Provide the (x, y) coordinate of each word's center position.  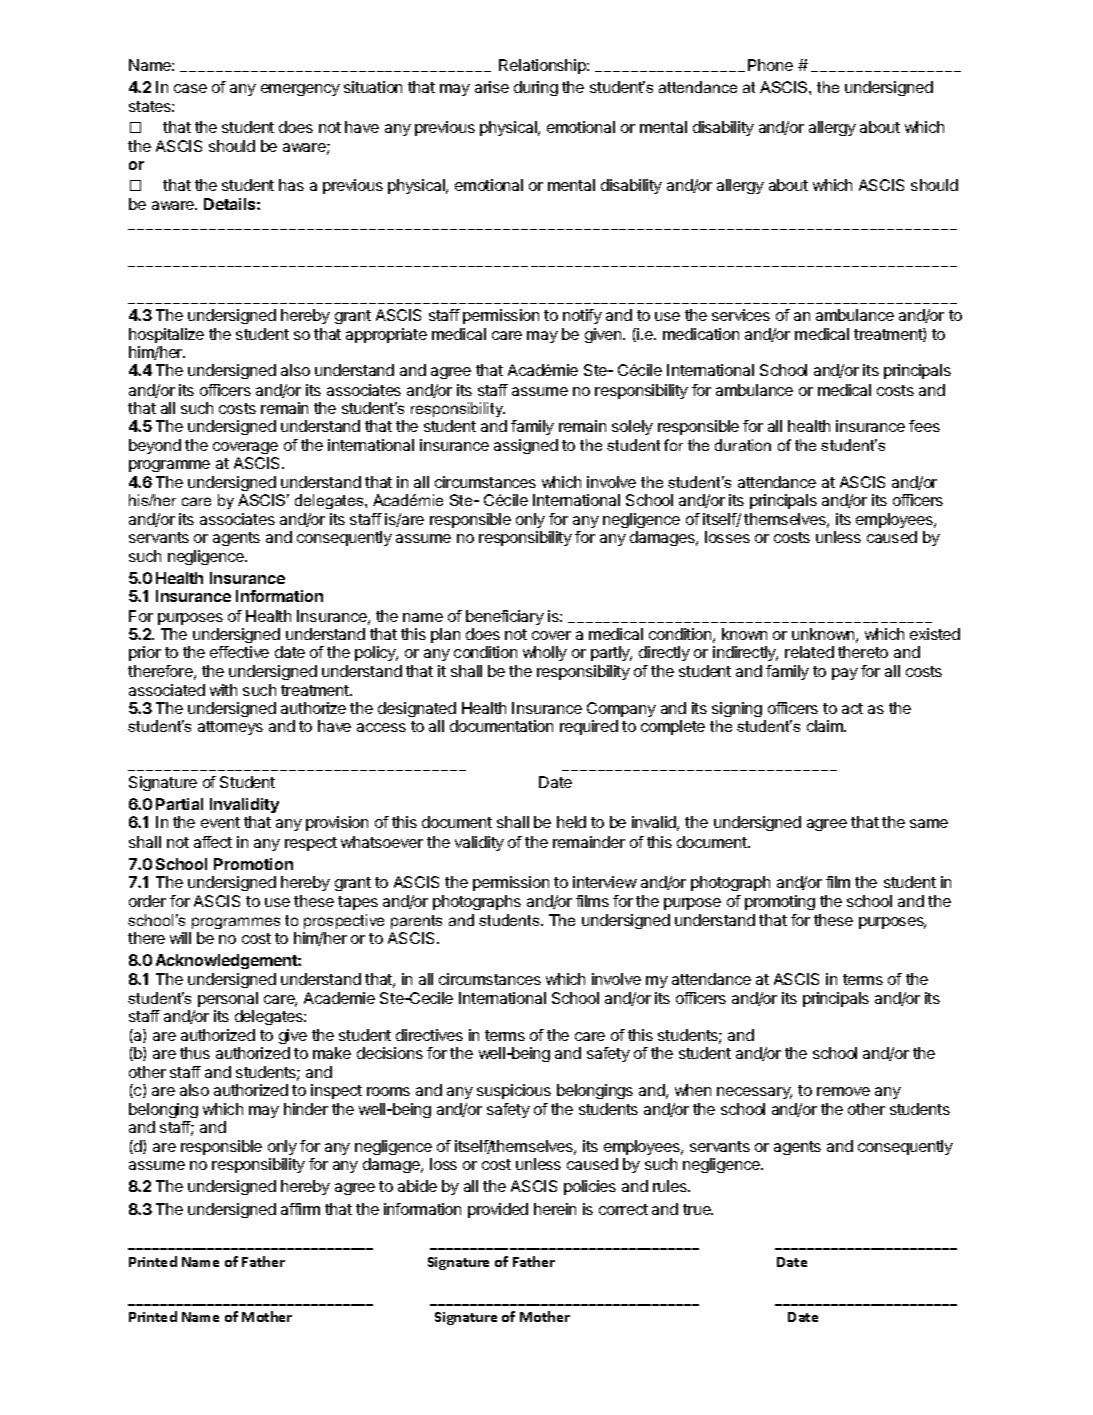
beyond (155, 446)
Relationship (543, 66)
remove (843, 1091)
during (536, 88)
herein (555, 1209)
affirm (300, 1209)
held (571, 822)
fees (924, 426)
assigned (526, 446)
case (190, 88)
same (929, 823)
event (220, 822)
